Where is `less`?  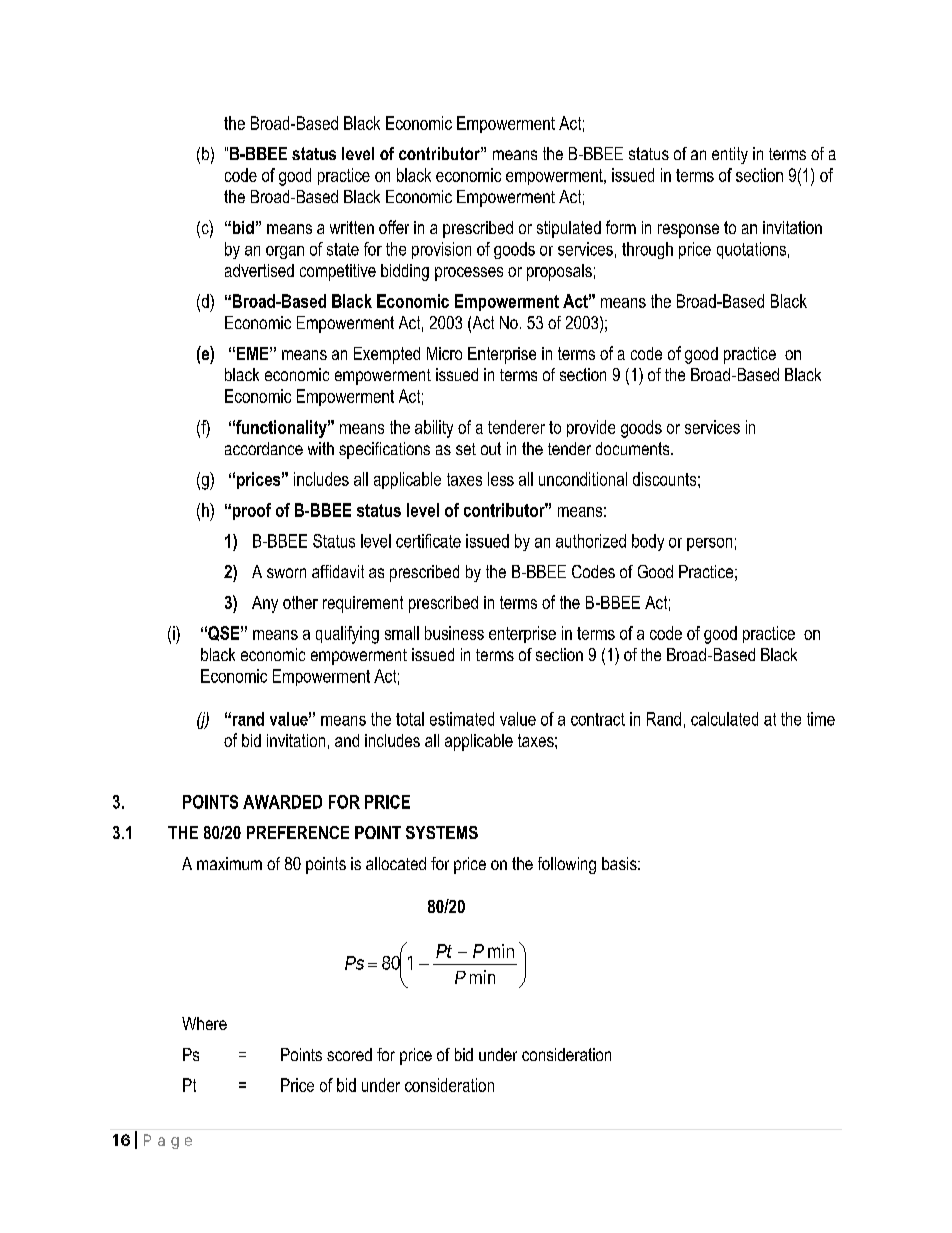
less is located at coordinates (501, 479).
